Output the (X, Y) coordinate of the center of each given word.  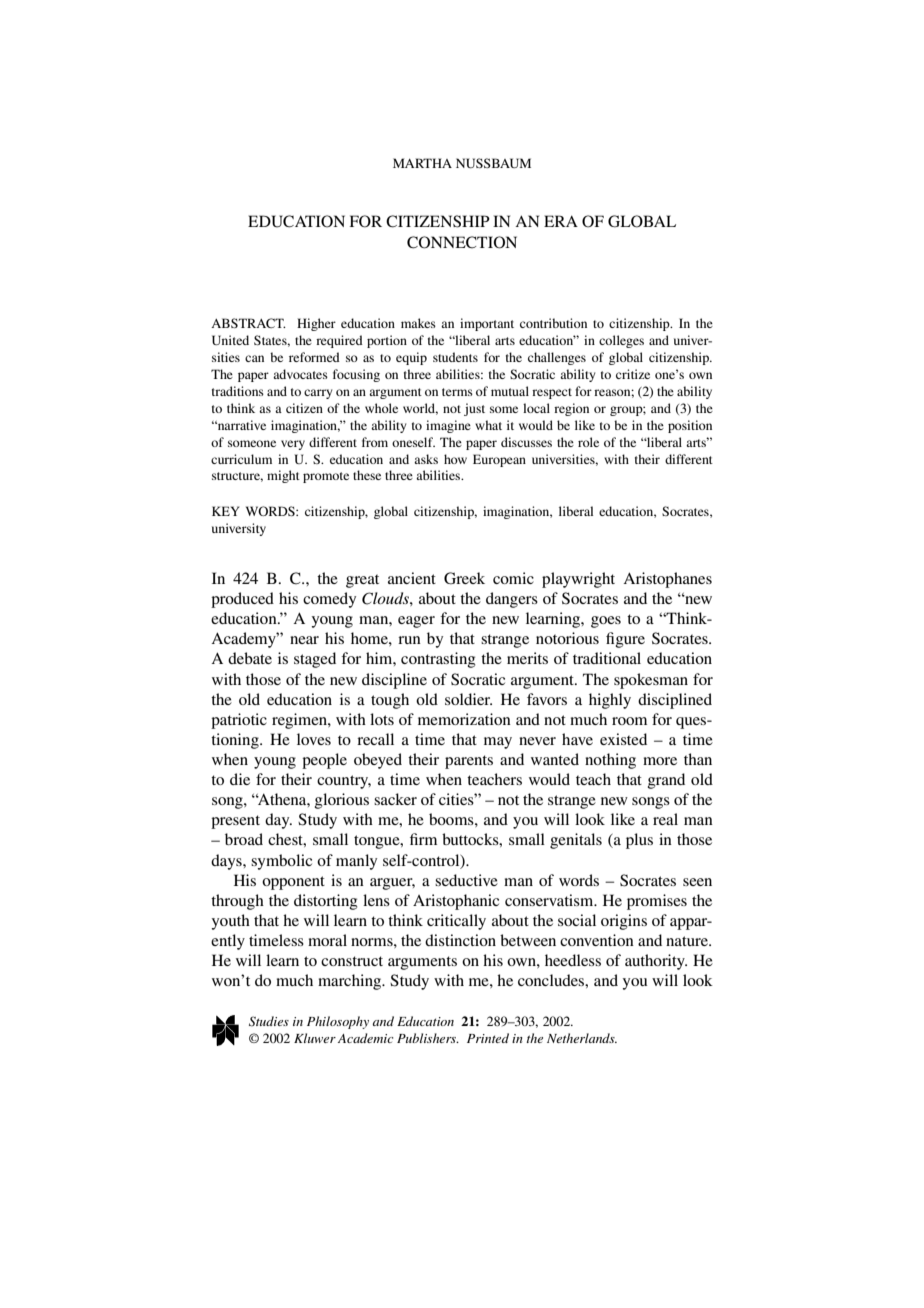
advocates (300, 374)
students (455, 357)
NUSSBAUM (493, 163)
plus (639, 841)
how (455, 459)
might (283, 476)
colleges (621, 341)
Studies (269, 1021)
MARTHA (422, 163)
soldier (468, 699)
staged (315, 660)
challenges (557, 358)
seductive (466, 880)
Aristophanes (667, 580)
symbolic (281, 862)
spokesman (651, 681)
